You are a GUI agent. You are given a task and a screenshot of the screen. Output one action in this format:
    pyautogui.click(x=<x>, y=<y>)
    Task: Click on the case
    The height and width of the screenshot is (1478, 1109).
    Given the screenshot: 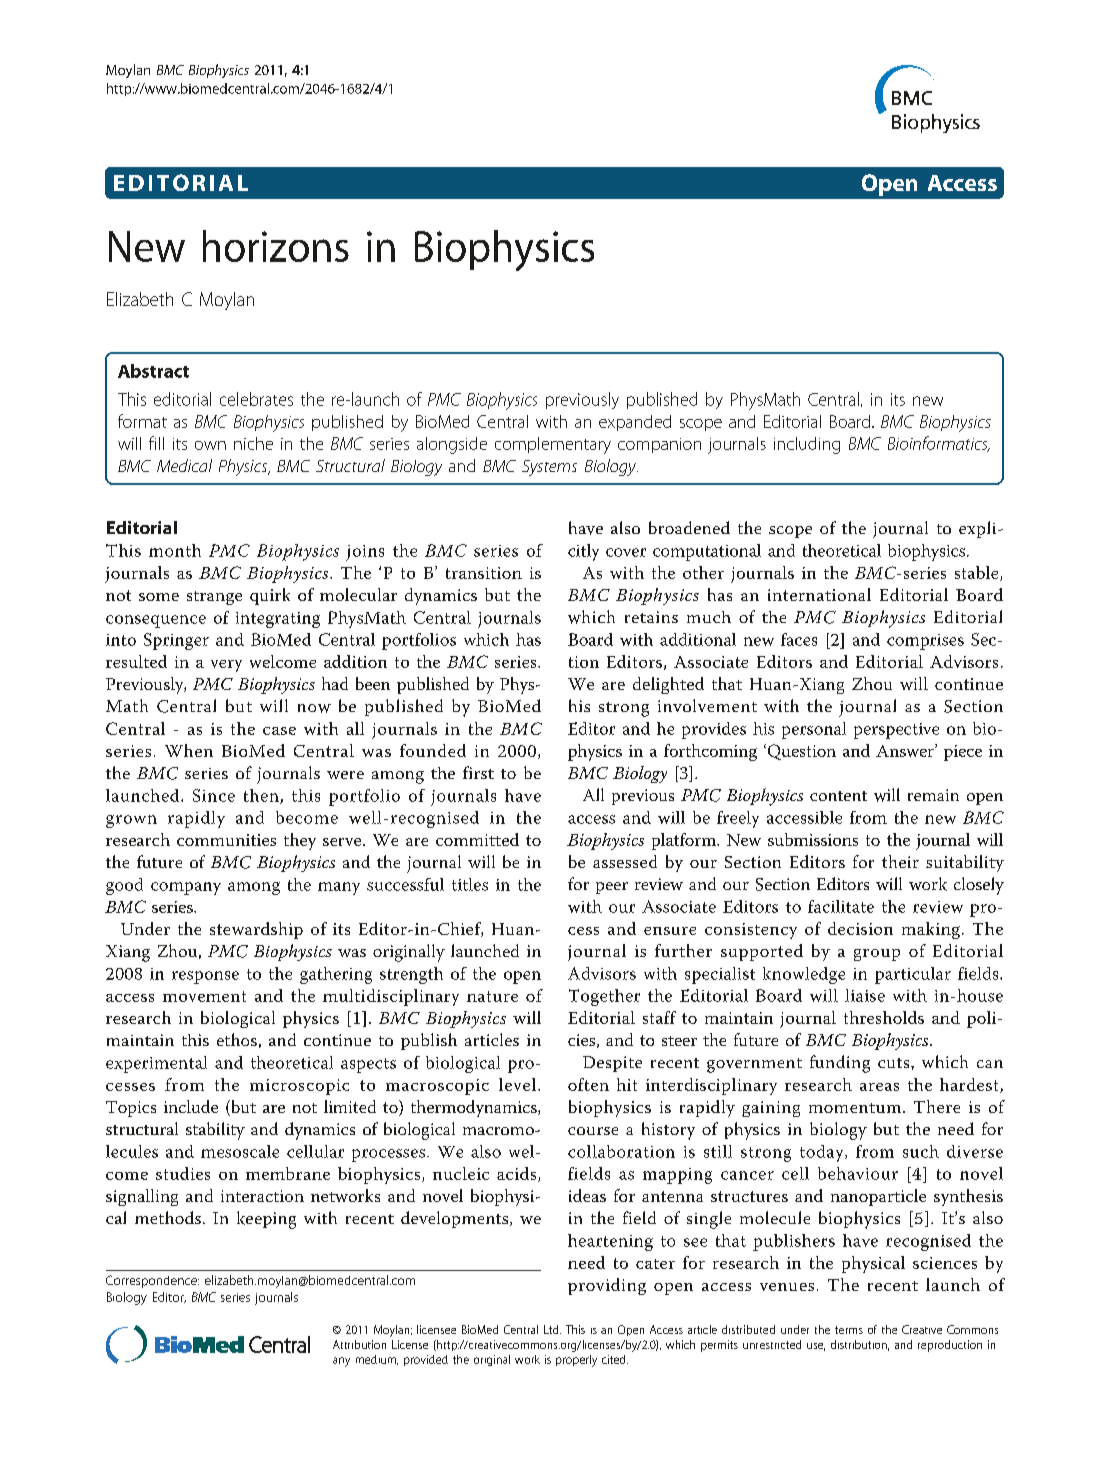 What is the action you would take?
    pyautogui.click(x=279, y=731)
